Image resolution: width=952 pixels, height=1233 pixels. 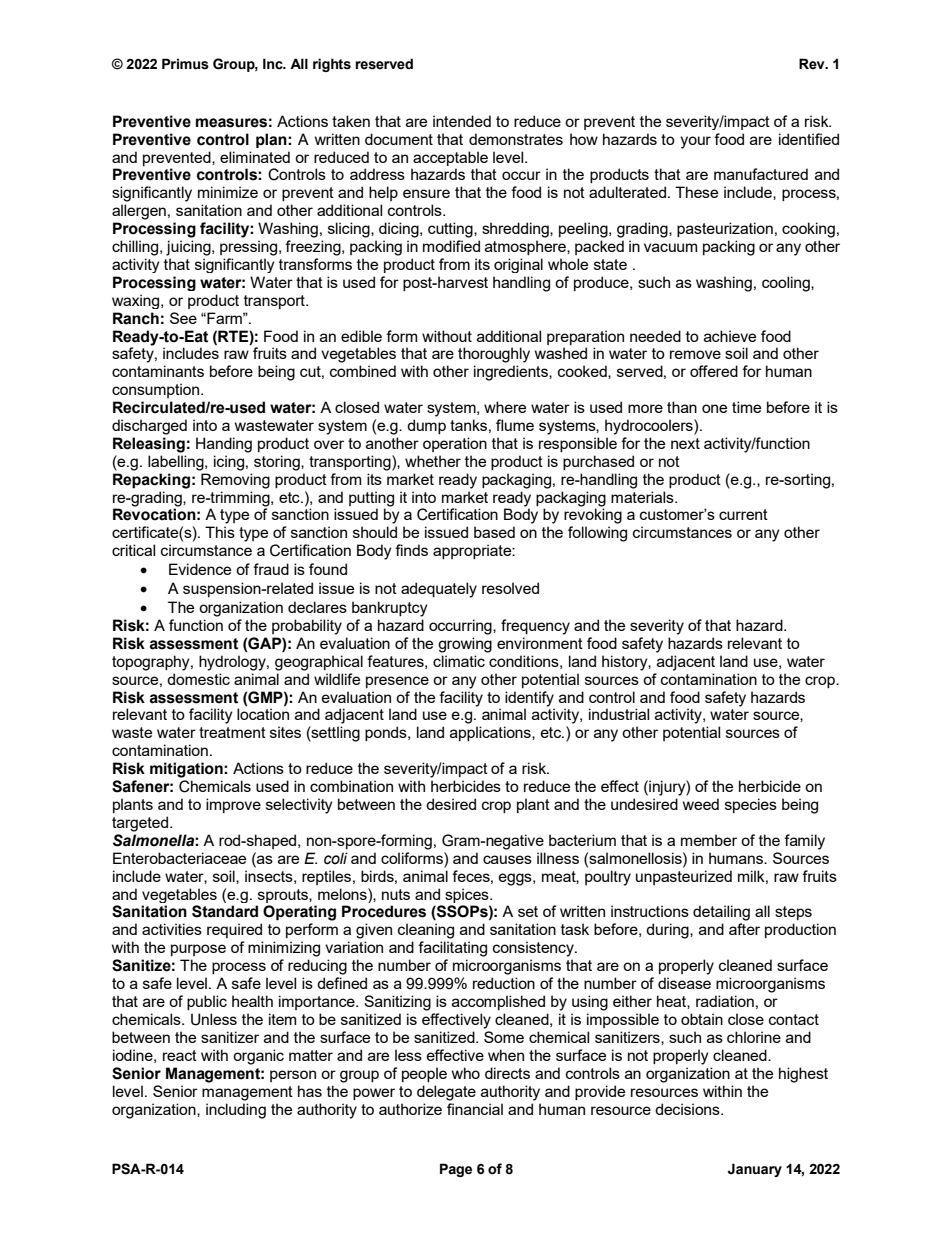 What do you see at coordinates (224, 445) in the image?
I see `Handing` at bounding box center [224, 445].
